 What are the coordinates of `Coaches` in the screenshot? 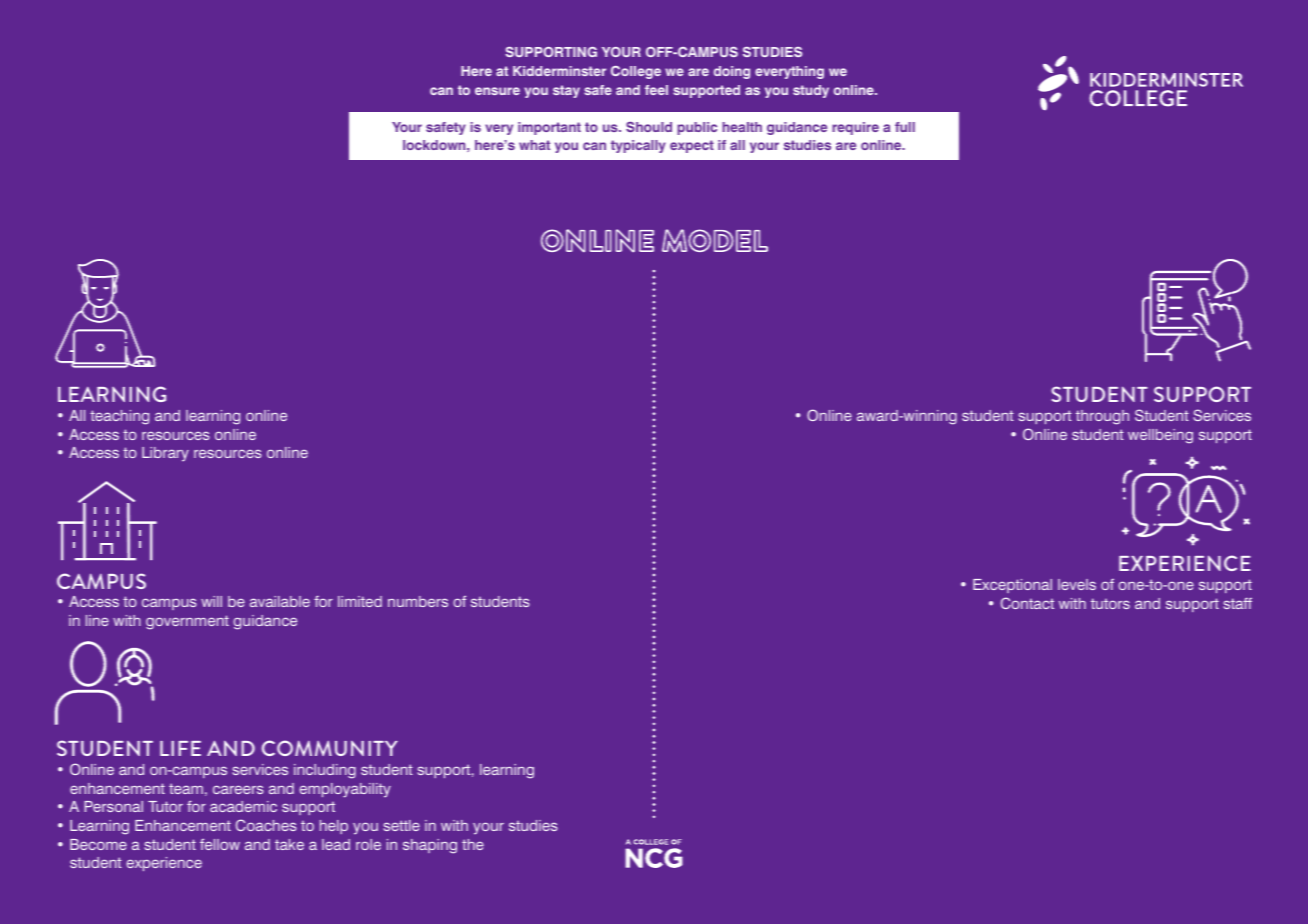 It's located at (266, 825).
